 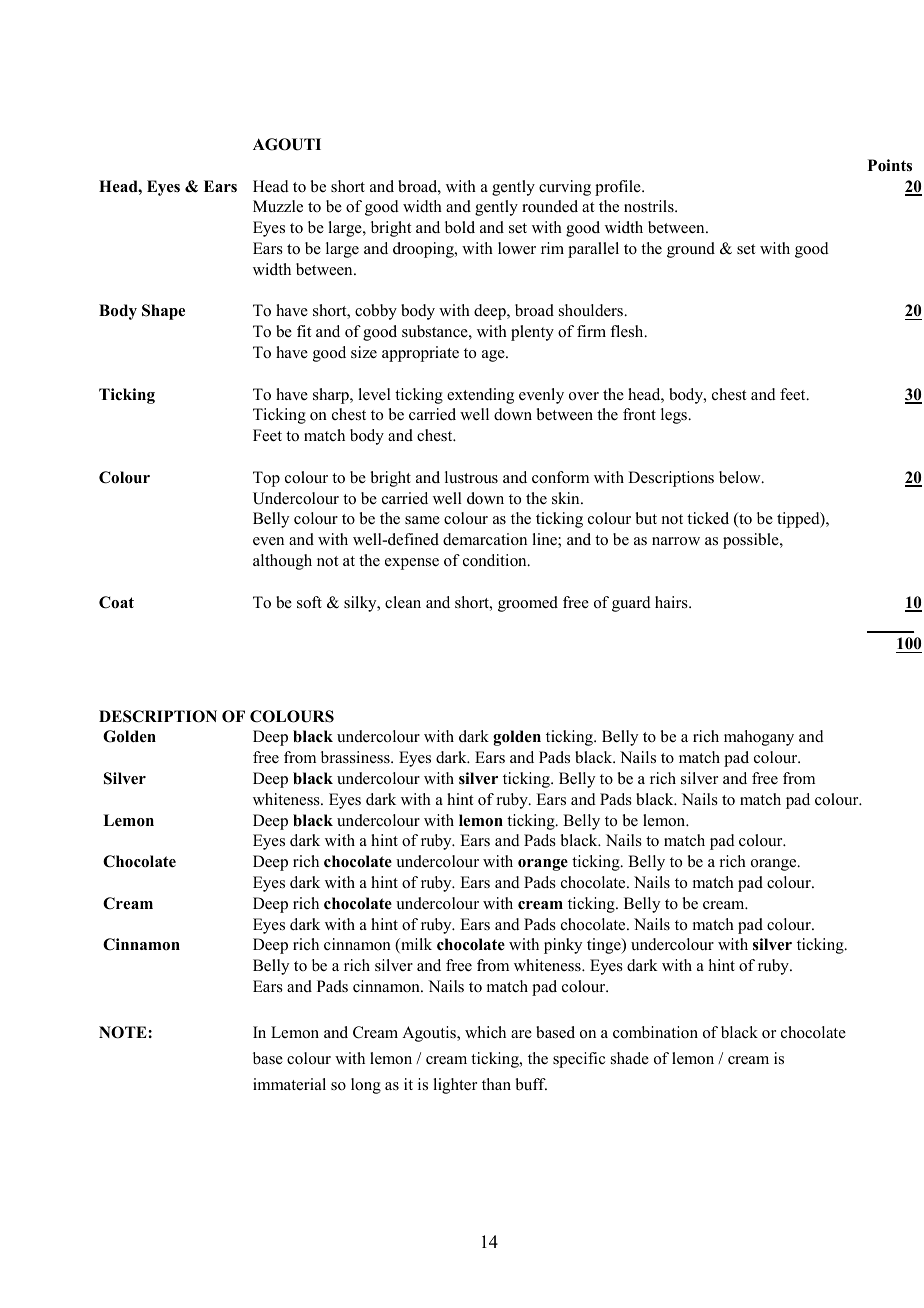 What do you see at coordinates (890, 165) in the screenshot?
I see `Points` at bounding box center [890, 165].
